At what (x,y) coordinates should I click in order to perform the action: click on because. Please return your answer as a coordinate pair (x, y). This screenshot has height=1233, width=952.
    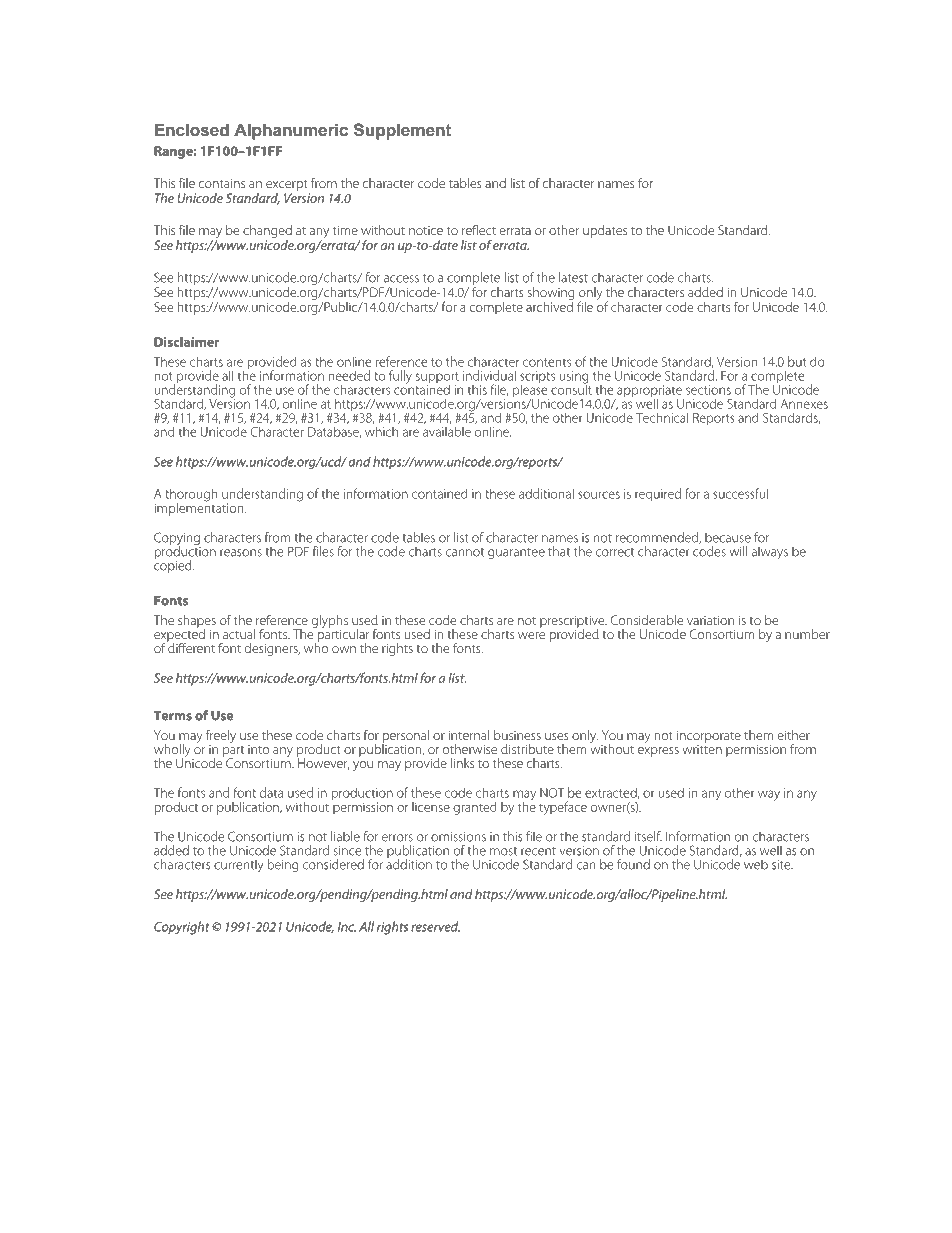
    Looking at the image, I should click on (728, 537).
